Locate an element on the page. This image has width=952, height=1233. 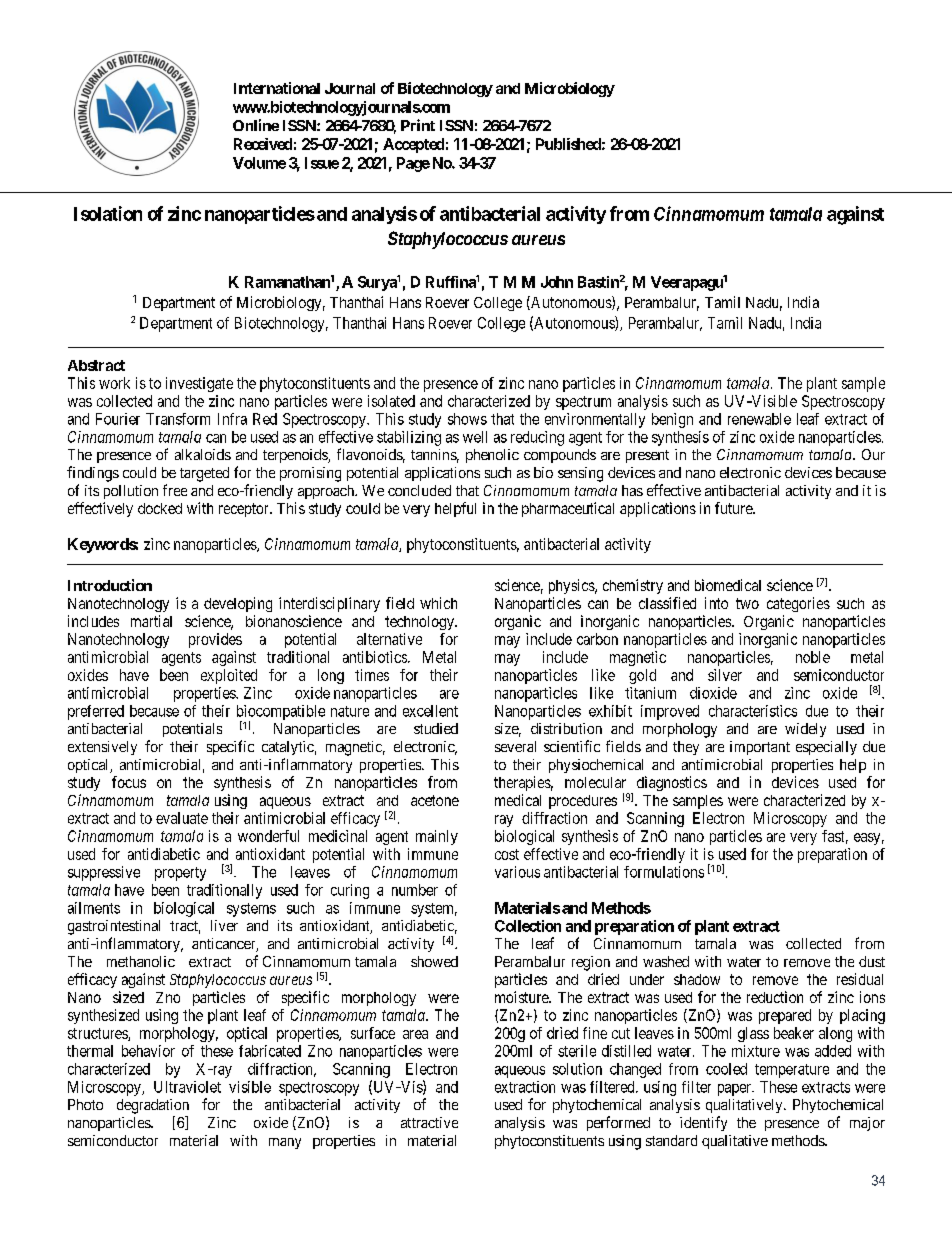
cost is located at coordinates (507, 854).
